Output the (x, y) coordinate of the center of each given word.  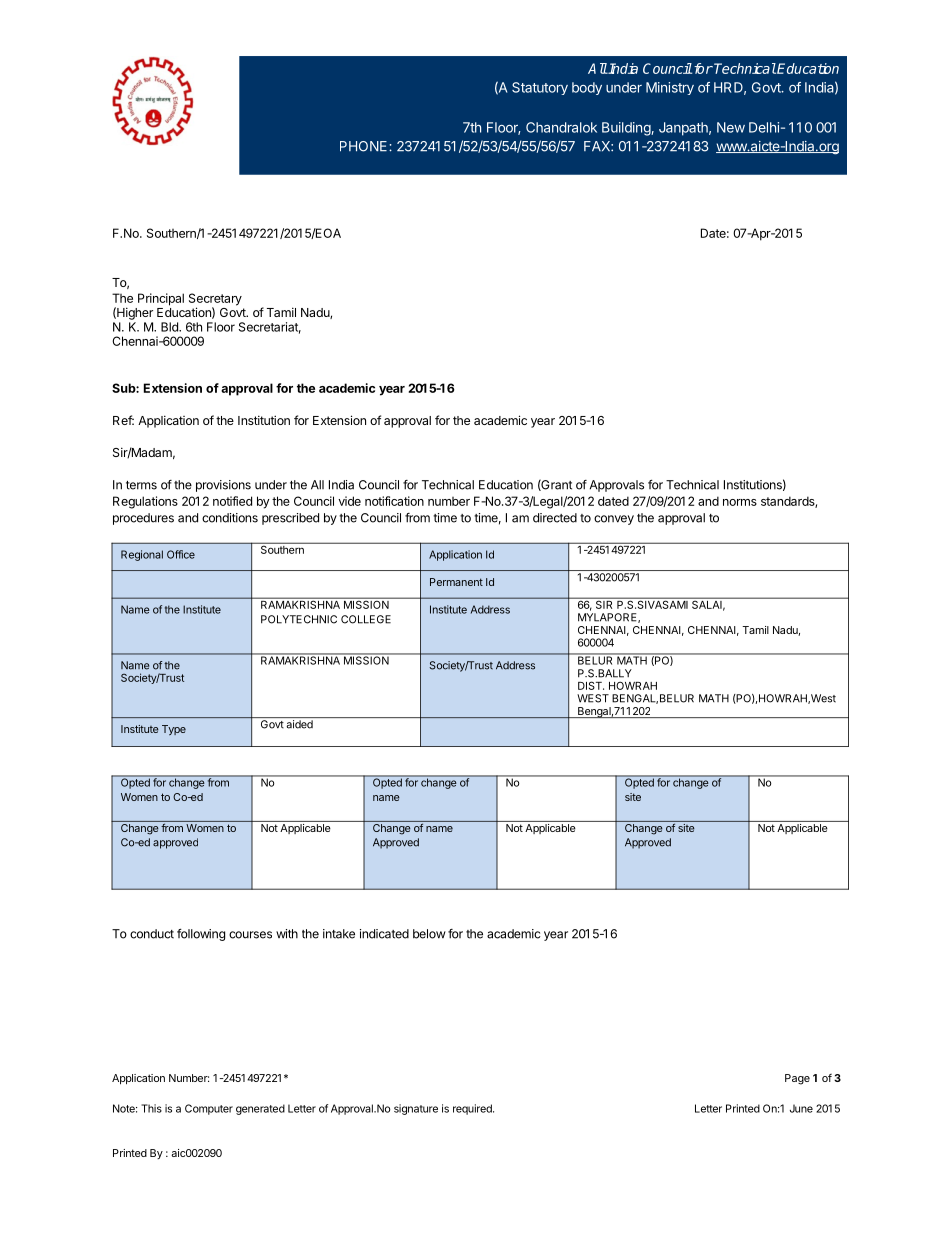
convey (614, 520)
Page (797, 1079)
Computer (209, 1109)
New (731, 127)
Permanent (456, 582)
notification (394, 501)
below (429, 934)
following (201, 935)
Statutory (540, 88)
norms (740, 502)
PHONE (365, 146)
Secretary (215, 300)
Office (181, 554)
